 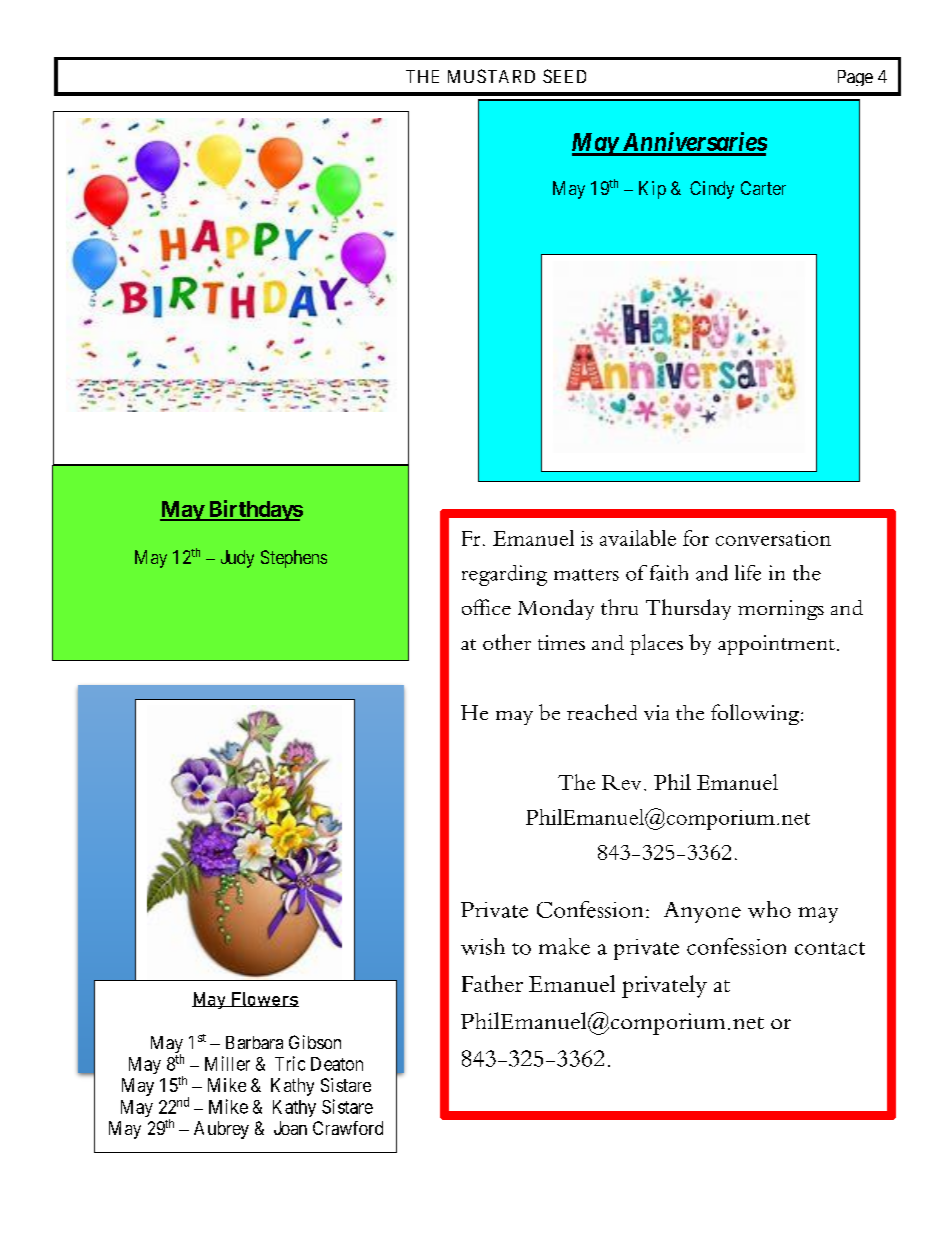 I want to click on Page, so click(x=855, y=78).
